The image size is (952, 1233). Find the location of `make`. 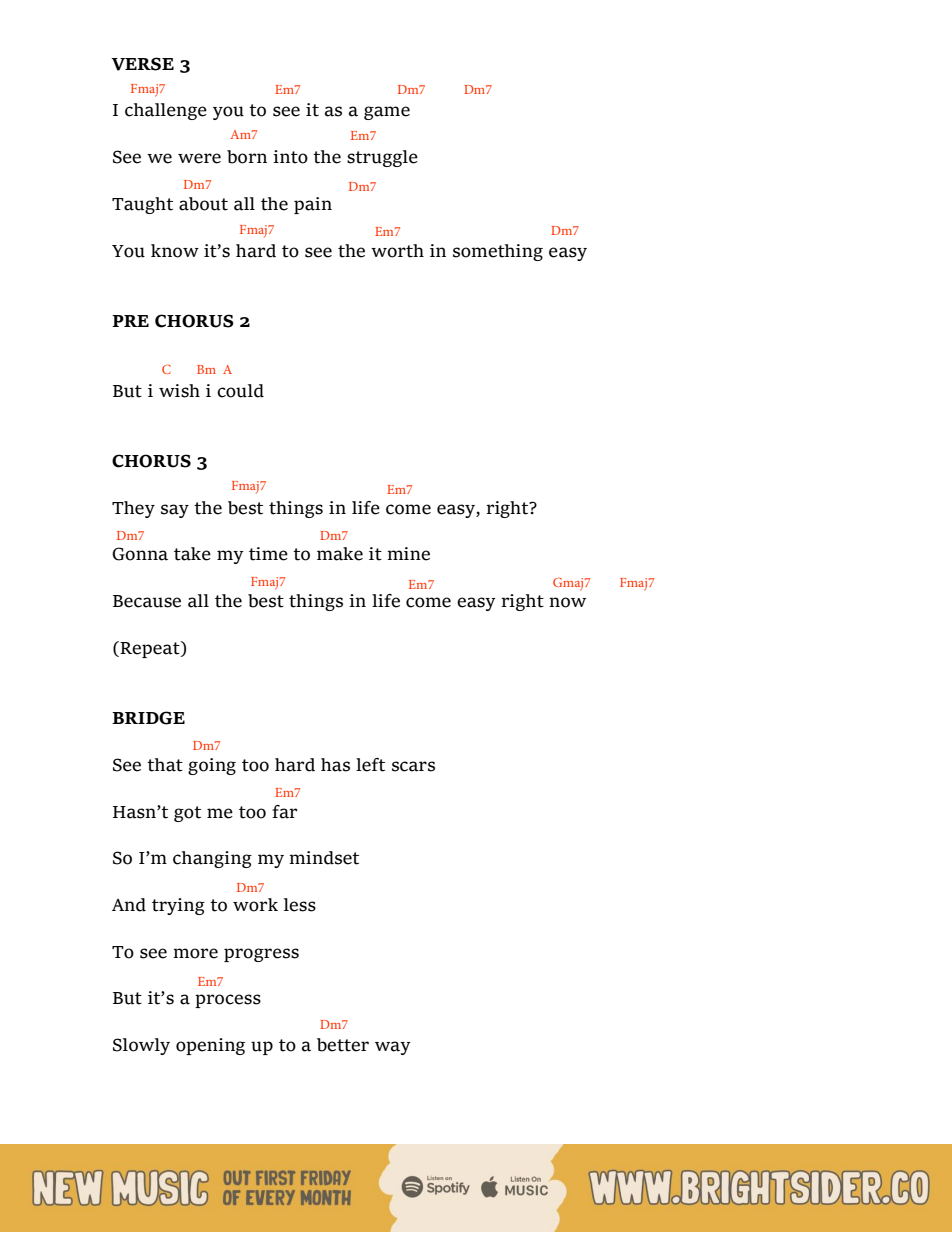

make is located at coordinates (340, 554).
